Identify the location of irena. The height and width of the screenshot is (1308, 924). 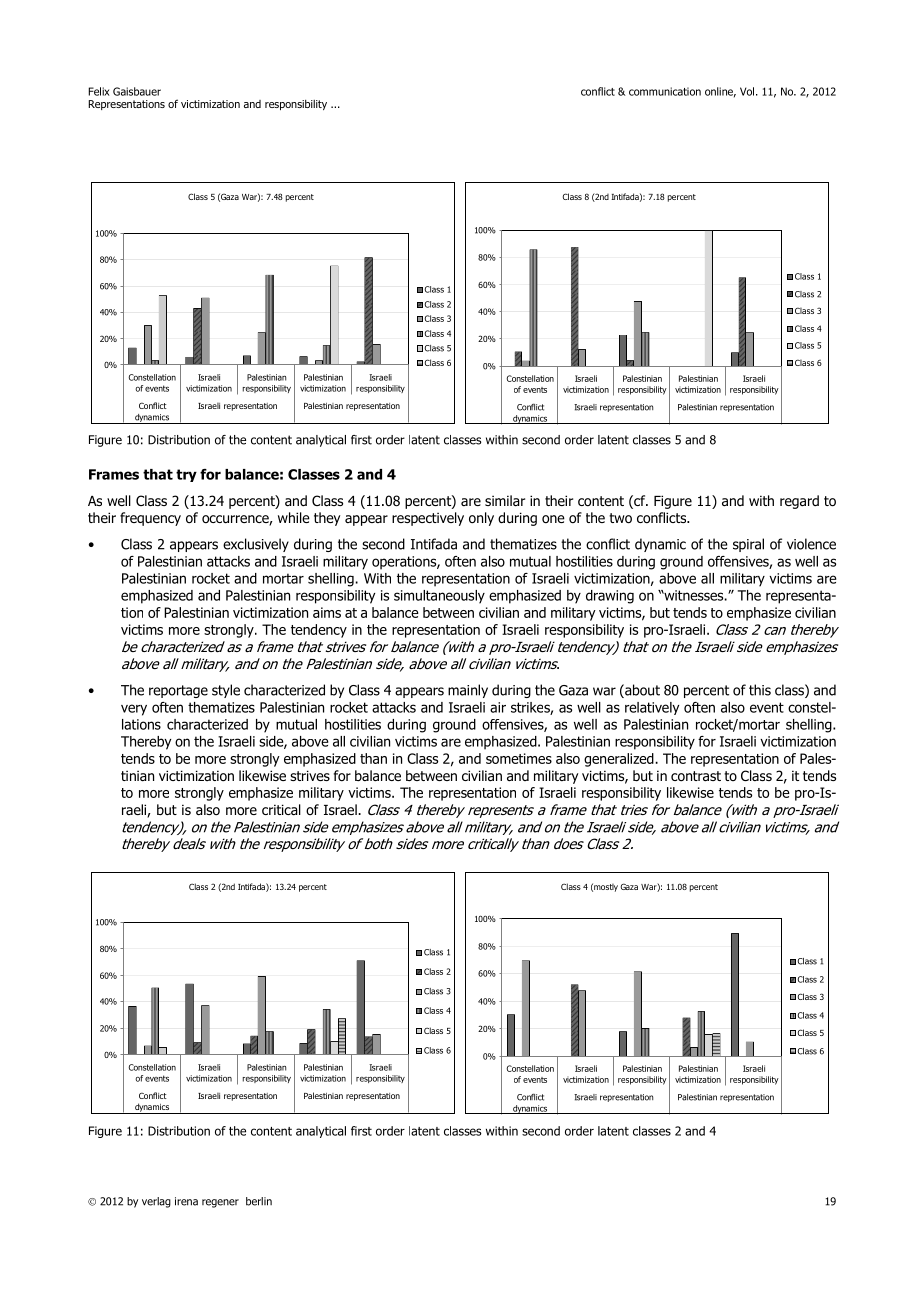
(186, 1201).
